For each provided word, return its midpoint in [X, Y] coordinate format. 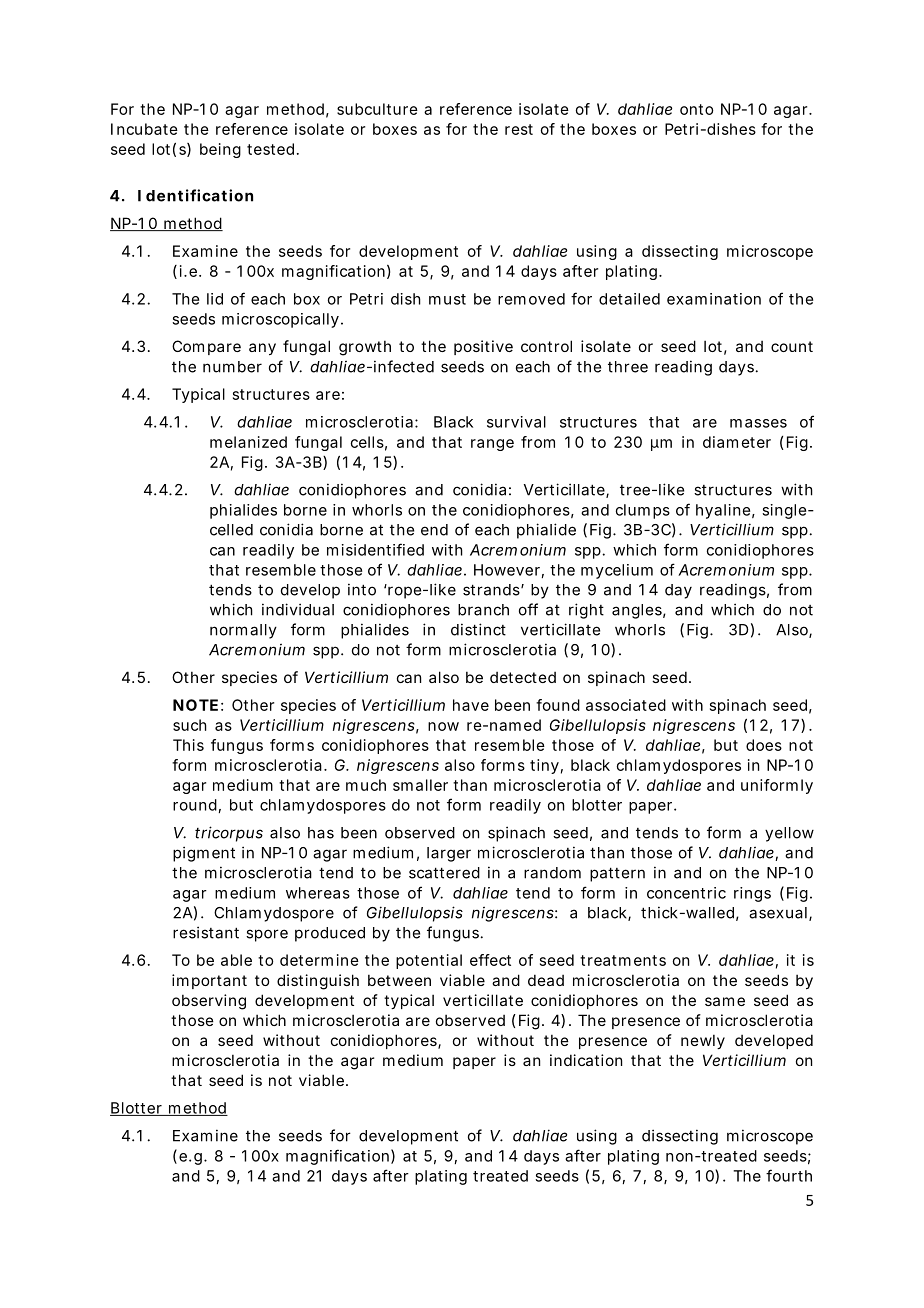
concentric [686, 893]
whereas [318, 893]
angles [639, 611]
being [220, 150]
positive [483, 347]
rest [519, 129]
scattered [444, 873]
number [232, 367]
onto [697, 109]
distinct [478, 629]
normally [243, 631]
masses [758, 423]
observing [209, 1002]
